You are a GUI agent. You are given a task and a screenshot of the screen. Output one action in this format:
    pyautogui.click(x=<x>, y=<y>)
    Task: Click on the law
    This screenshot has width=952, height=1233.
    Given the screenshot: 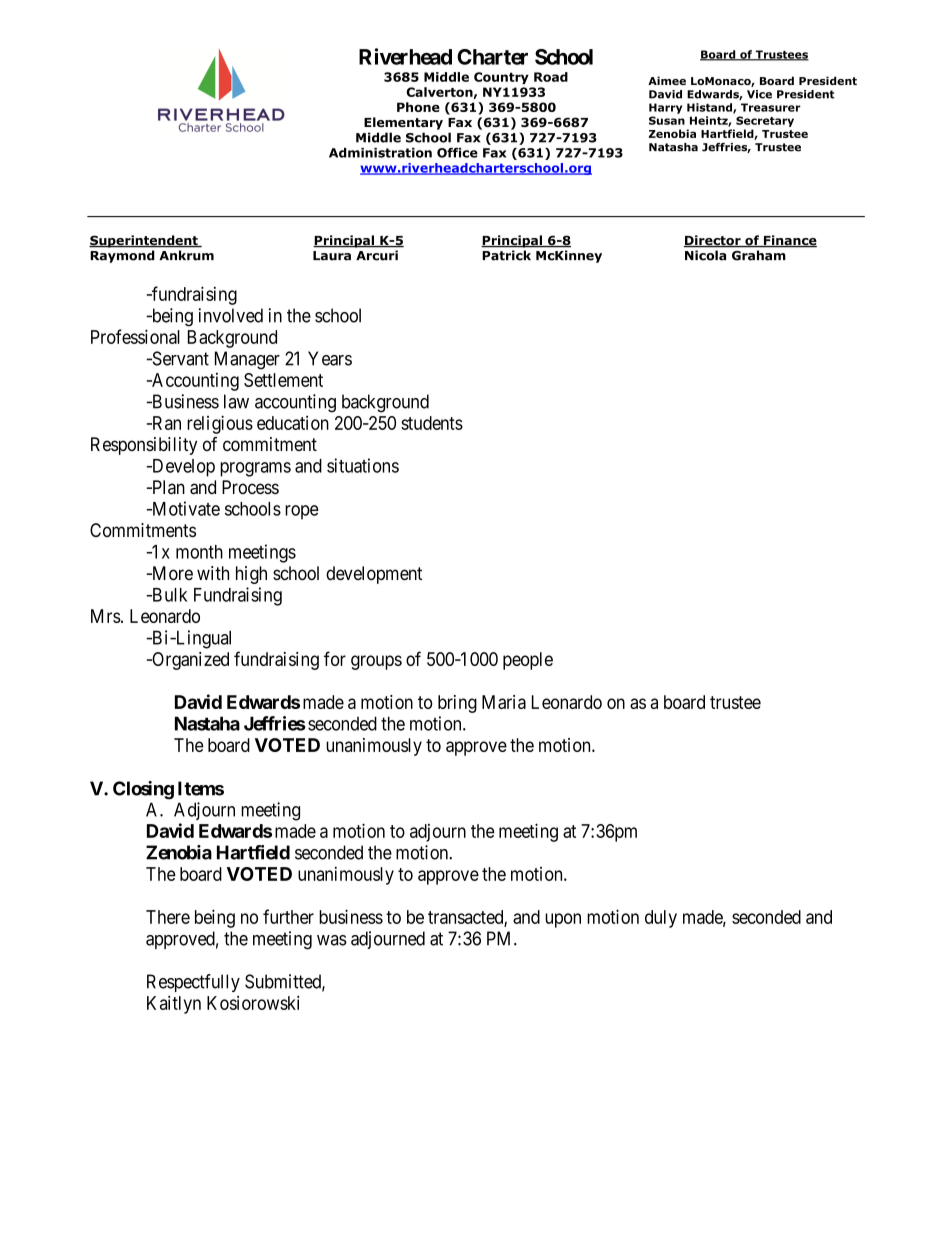 What is the action you would take?
    pyautogui.click(x=236, y=401)
